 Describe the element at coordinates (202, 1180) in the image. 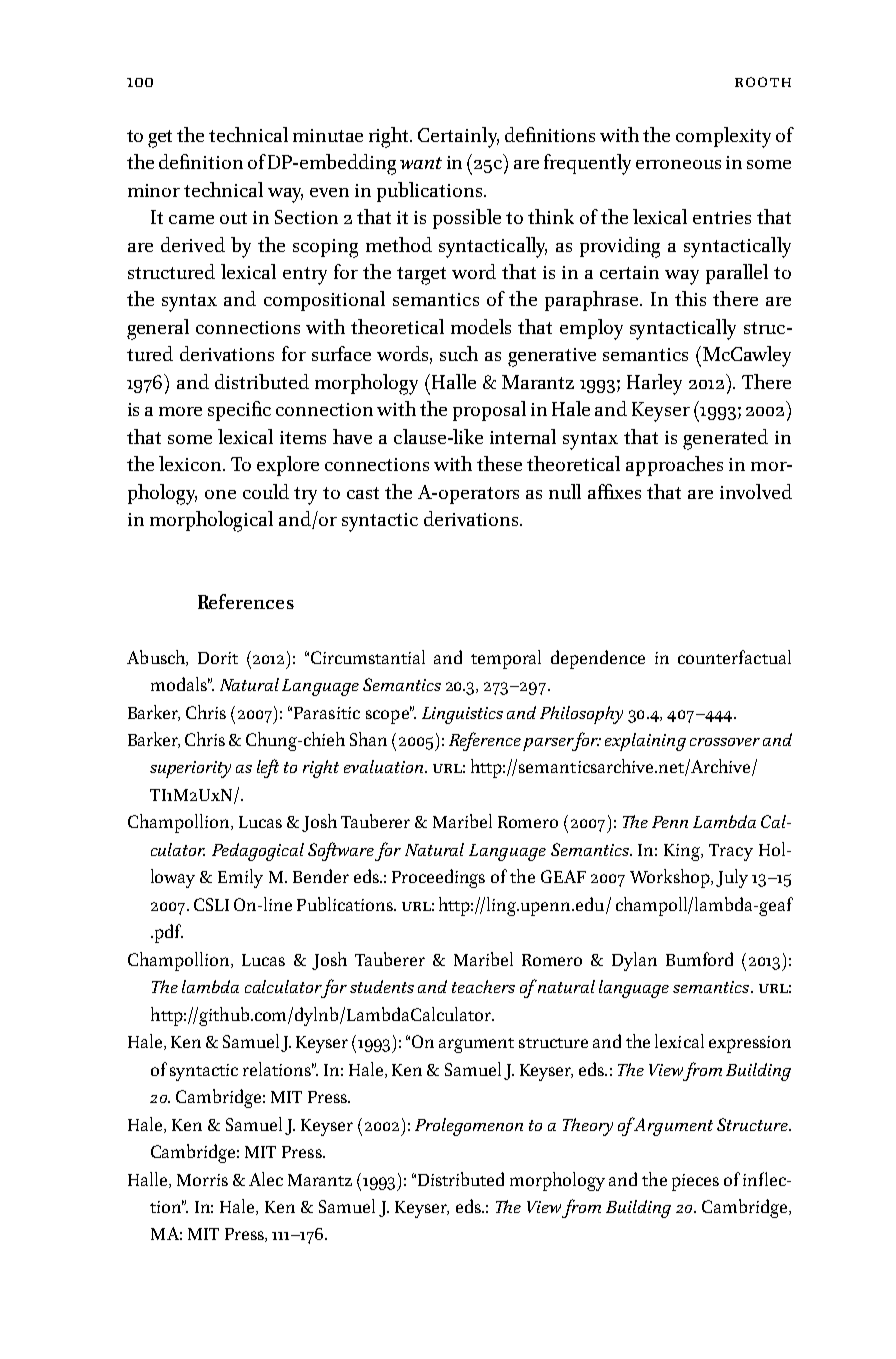

I see `Morris` at that location.
